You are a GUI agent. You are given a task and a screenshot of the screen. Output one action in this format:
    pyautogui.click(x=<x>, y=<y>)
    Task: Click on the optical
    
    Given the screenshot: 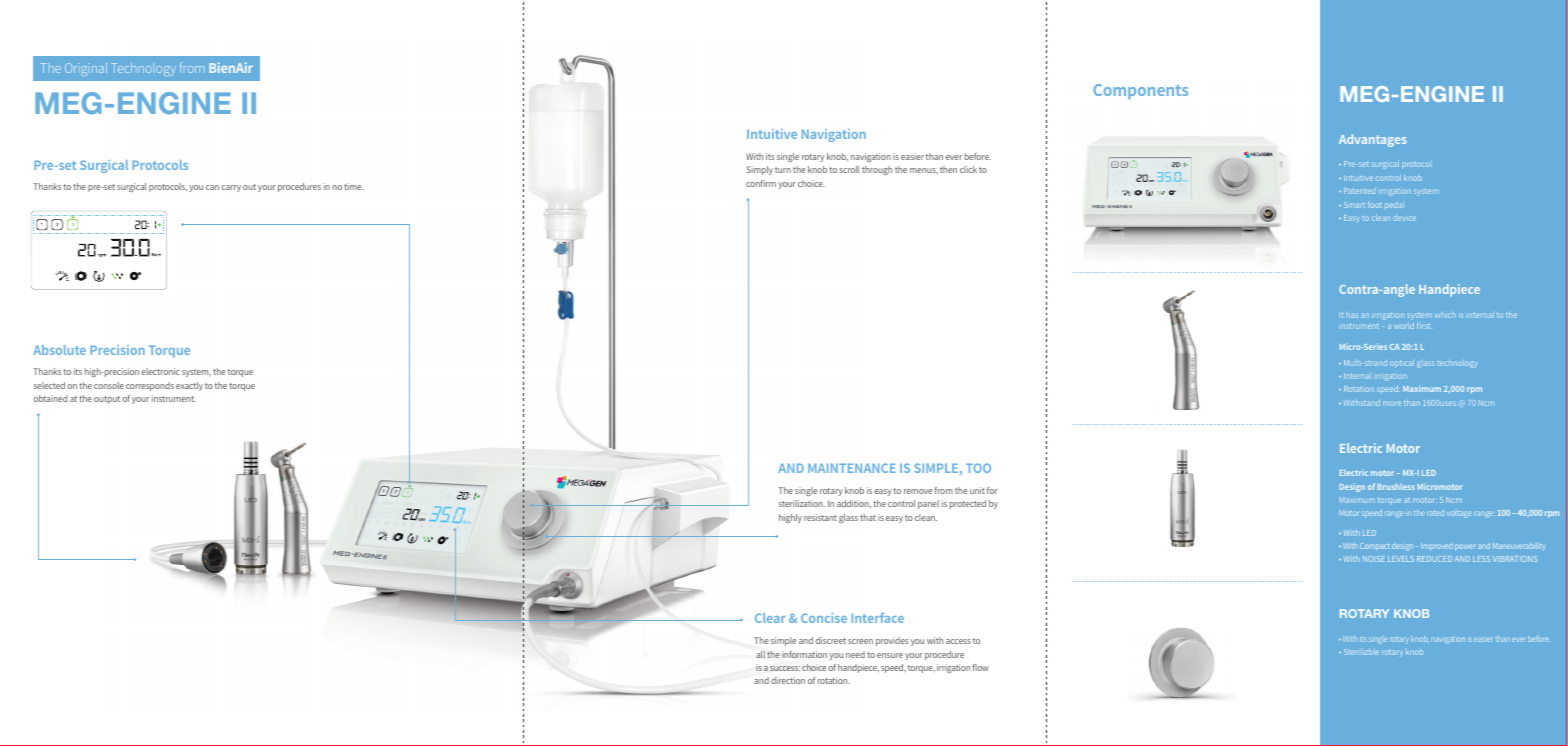 What is the action you would take?
    pyautogui.click(x=1402, y=364)
